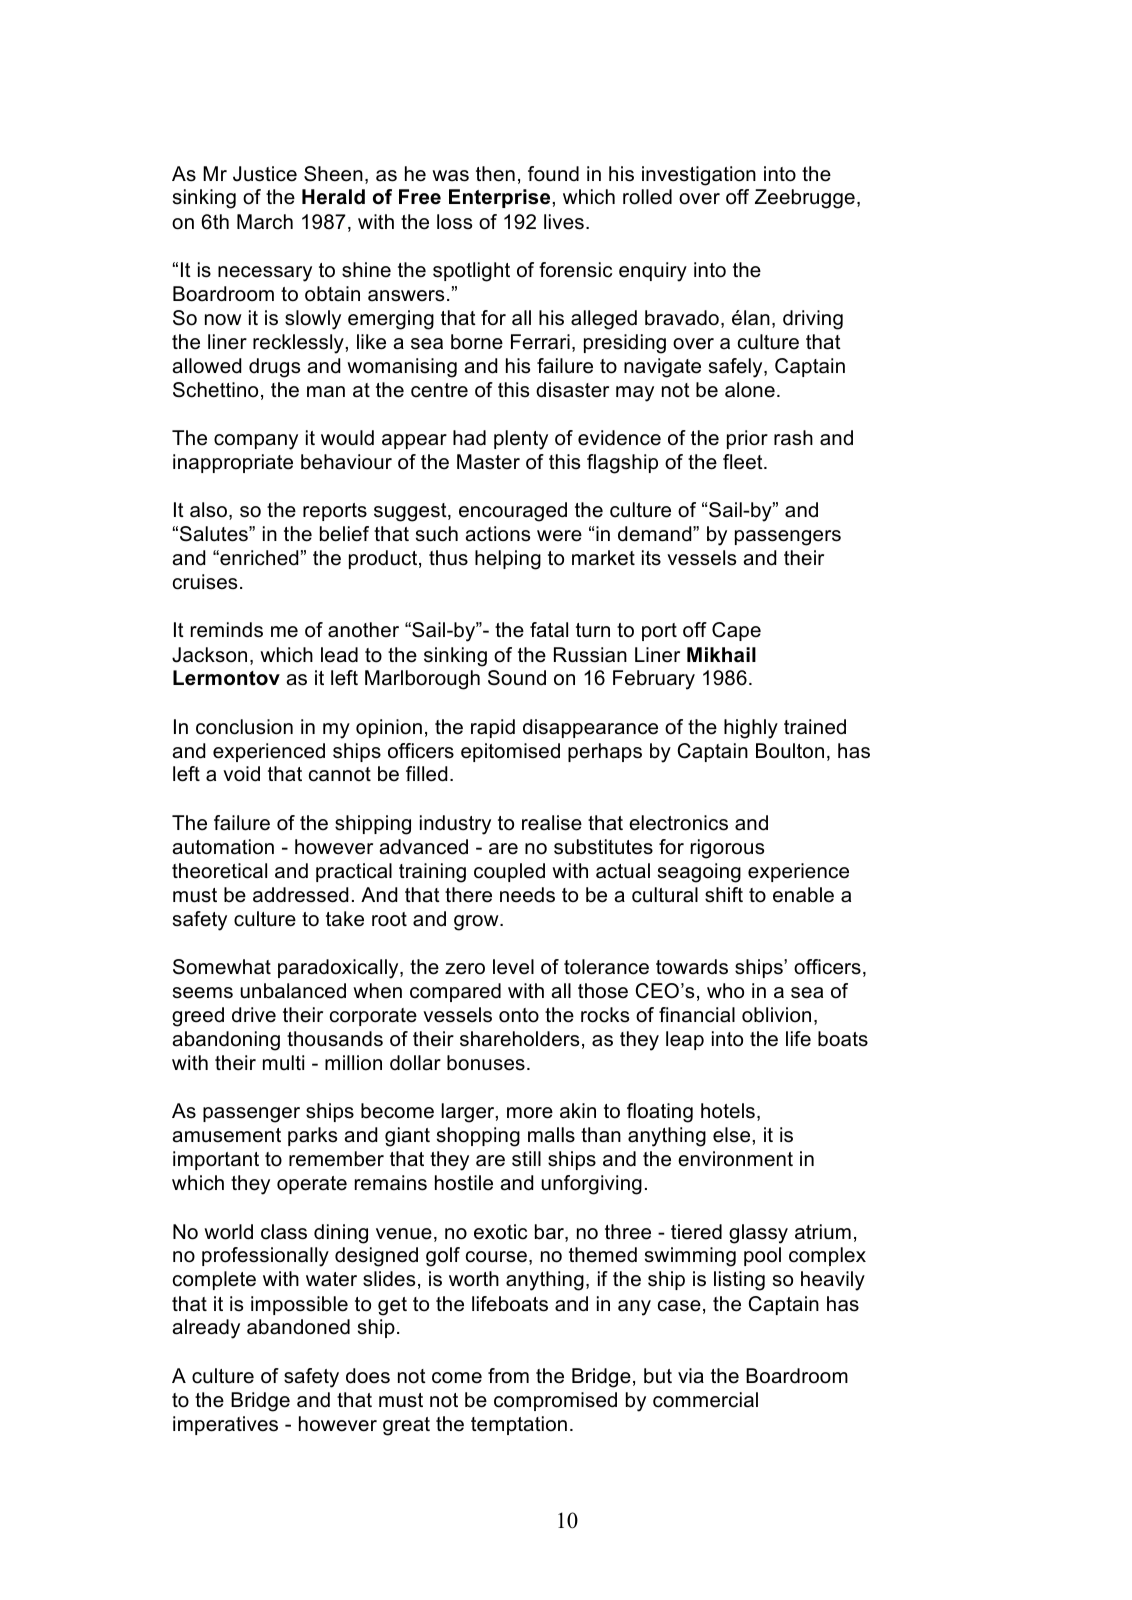 This screenshot has height=1600, width=1132. What do you see at coordinates (499, 198) in the screenshot?
I see `Enterprise` at bounding box center [499, 198].
